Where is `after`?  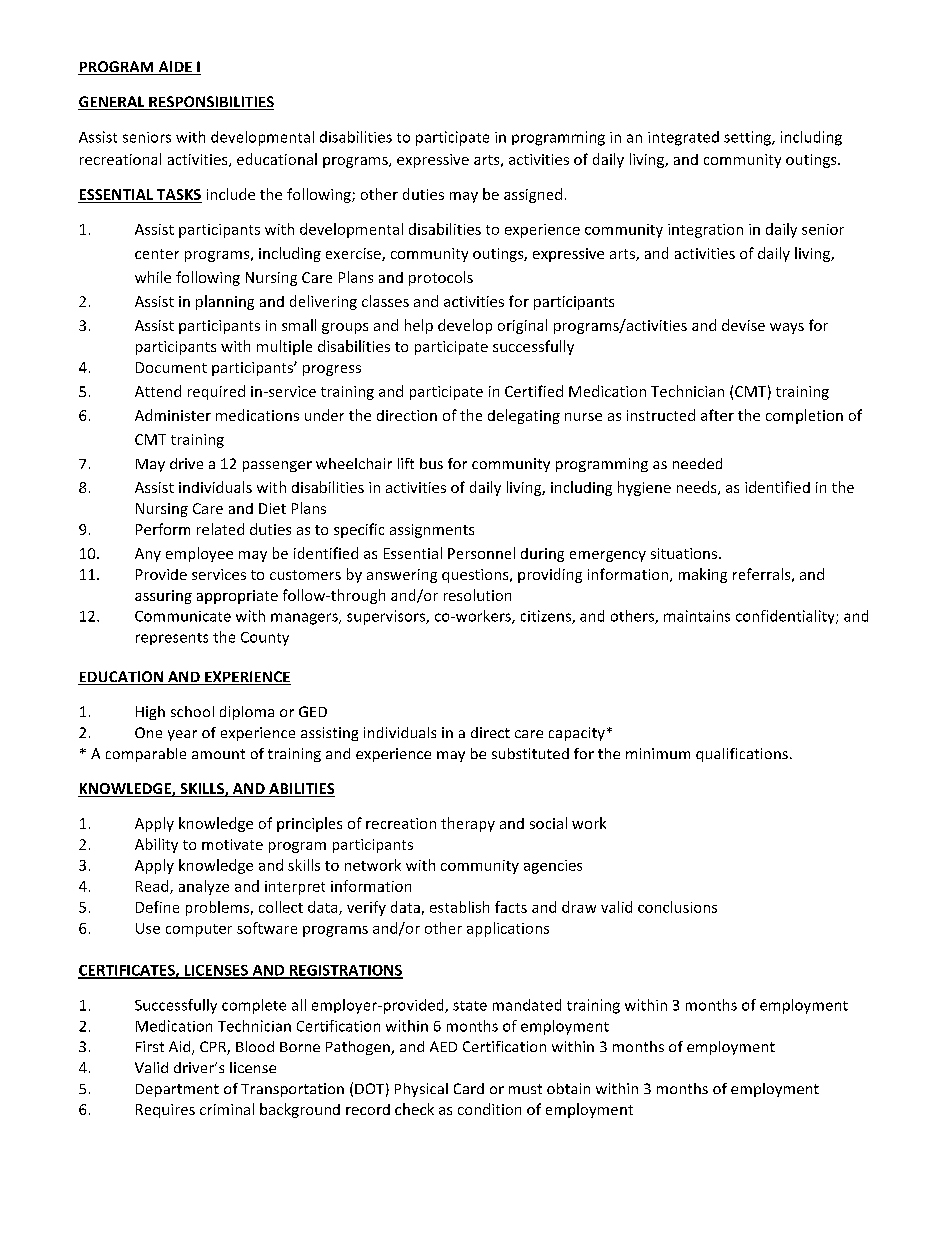
after is located at coordinates (717, 415).
